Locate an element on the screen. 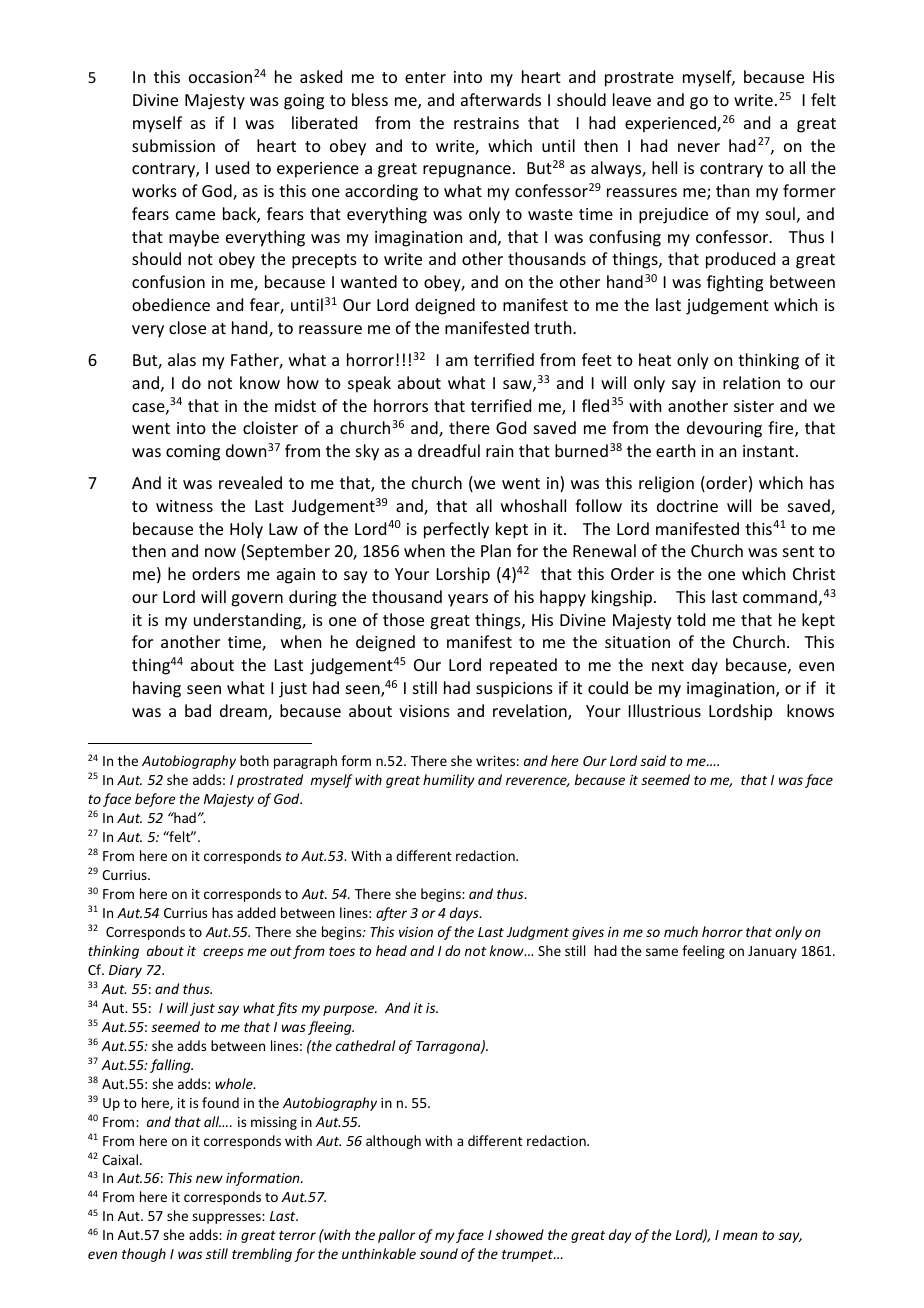 This screenshot has width=924, height=1308. next is located at coordinates (668, 665).
